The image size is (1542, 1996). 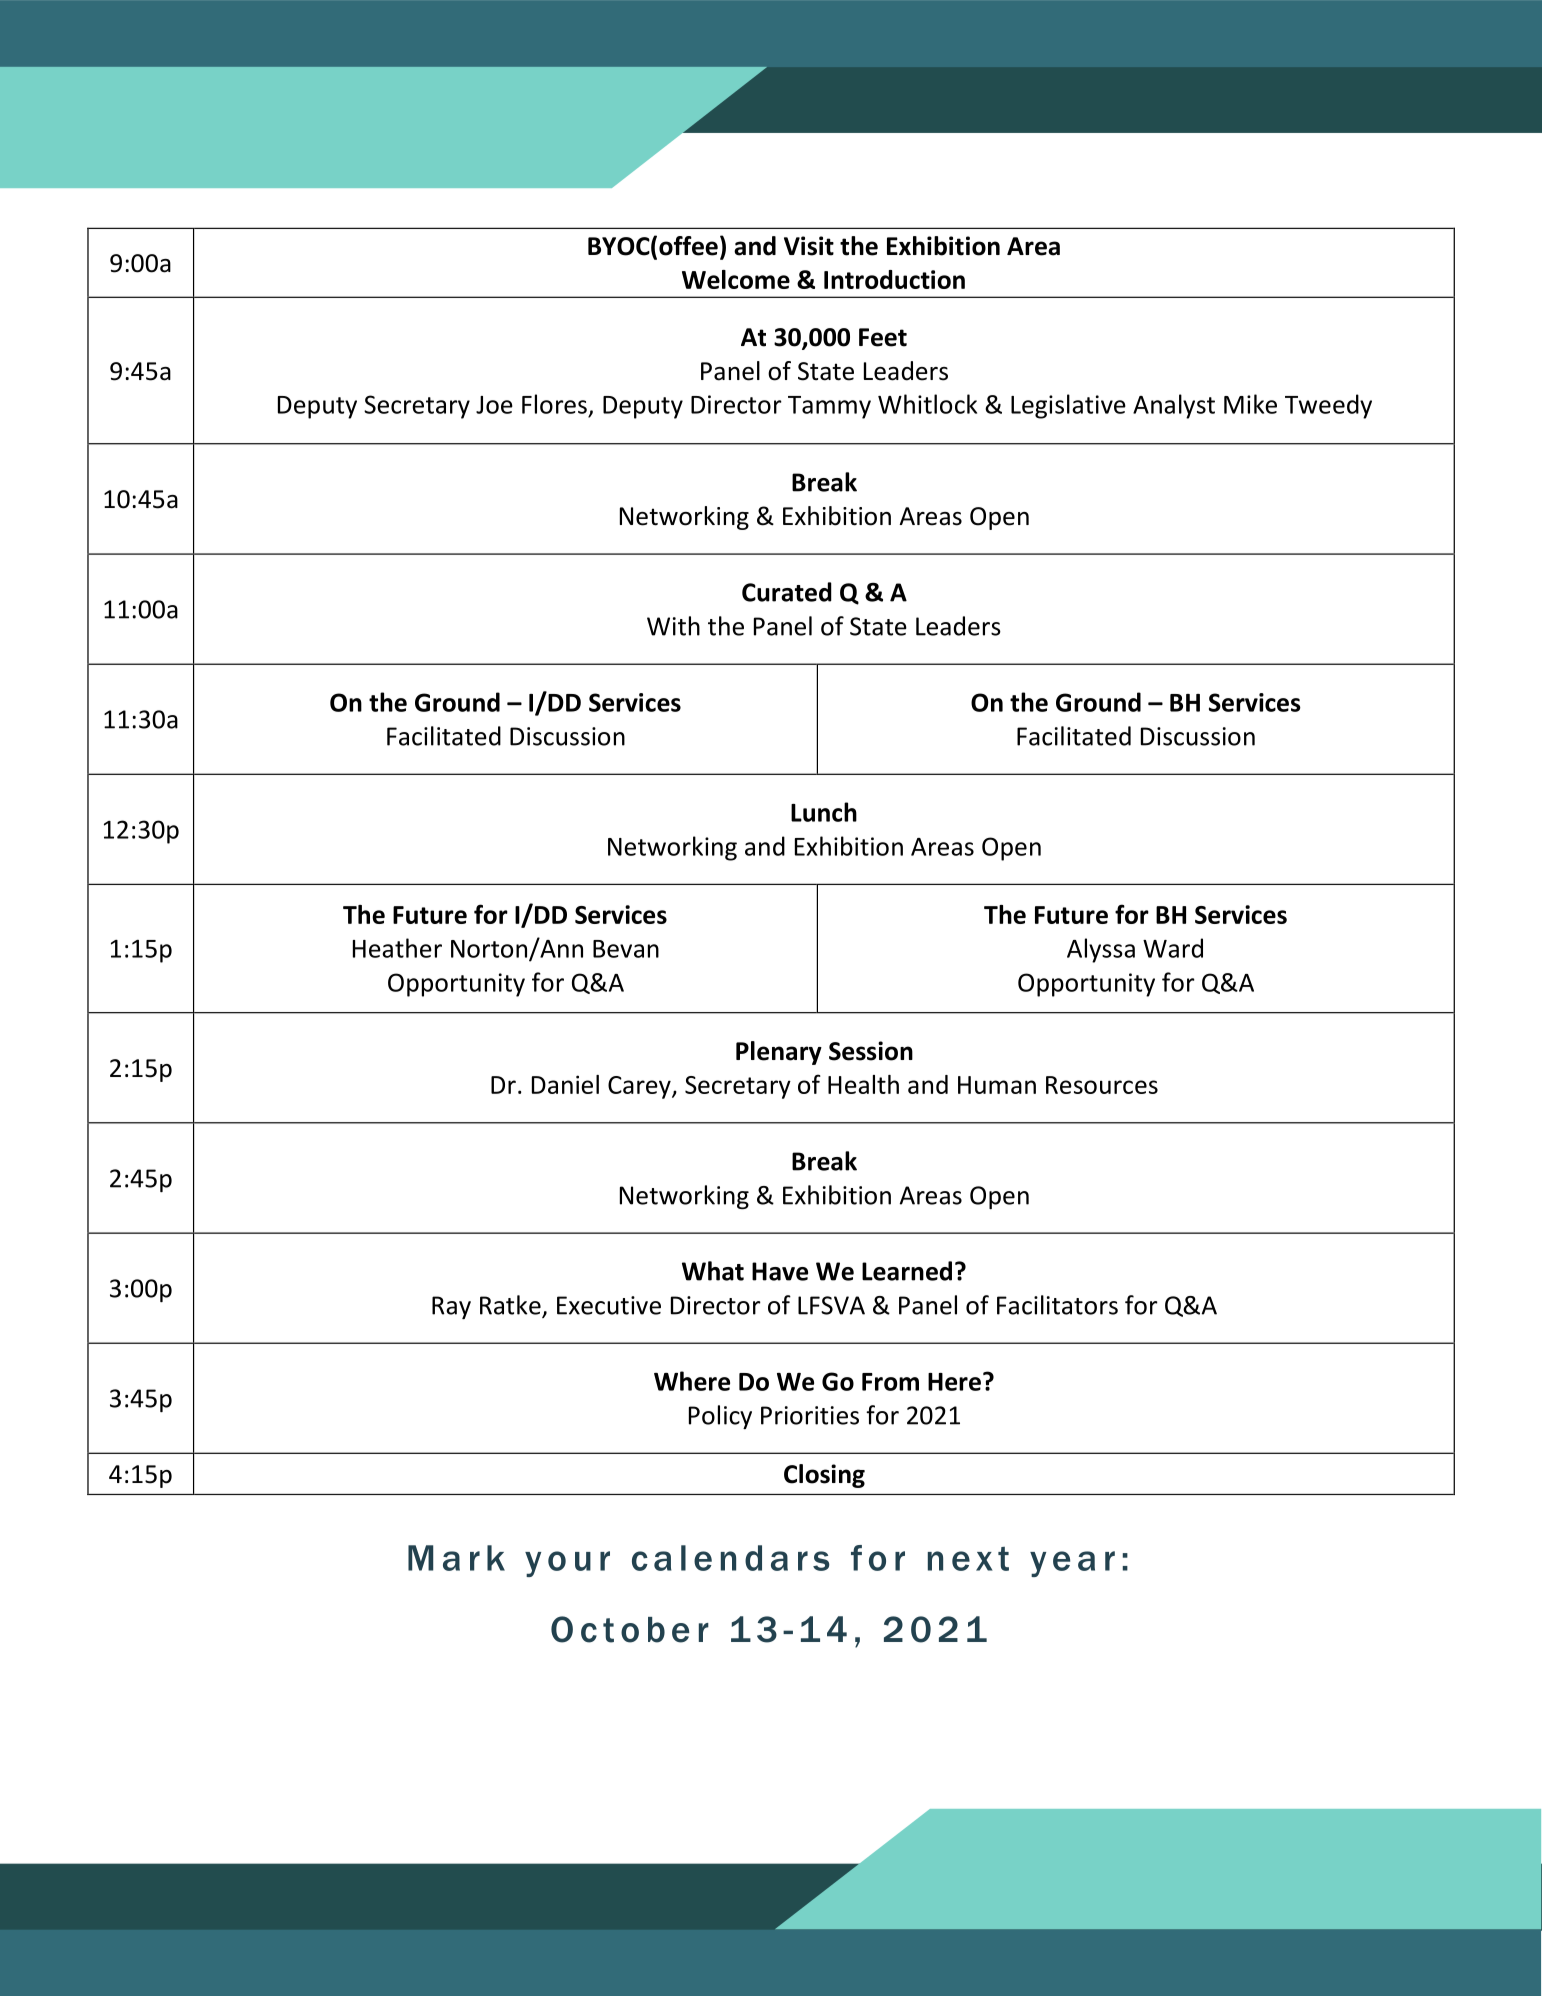 What do you see at coordinates (1102, 1085) in the image?
I see `Resources` at bounding box center [1102, 1085].
